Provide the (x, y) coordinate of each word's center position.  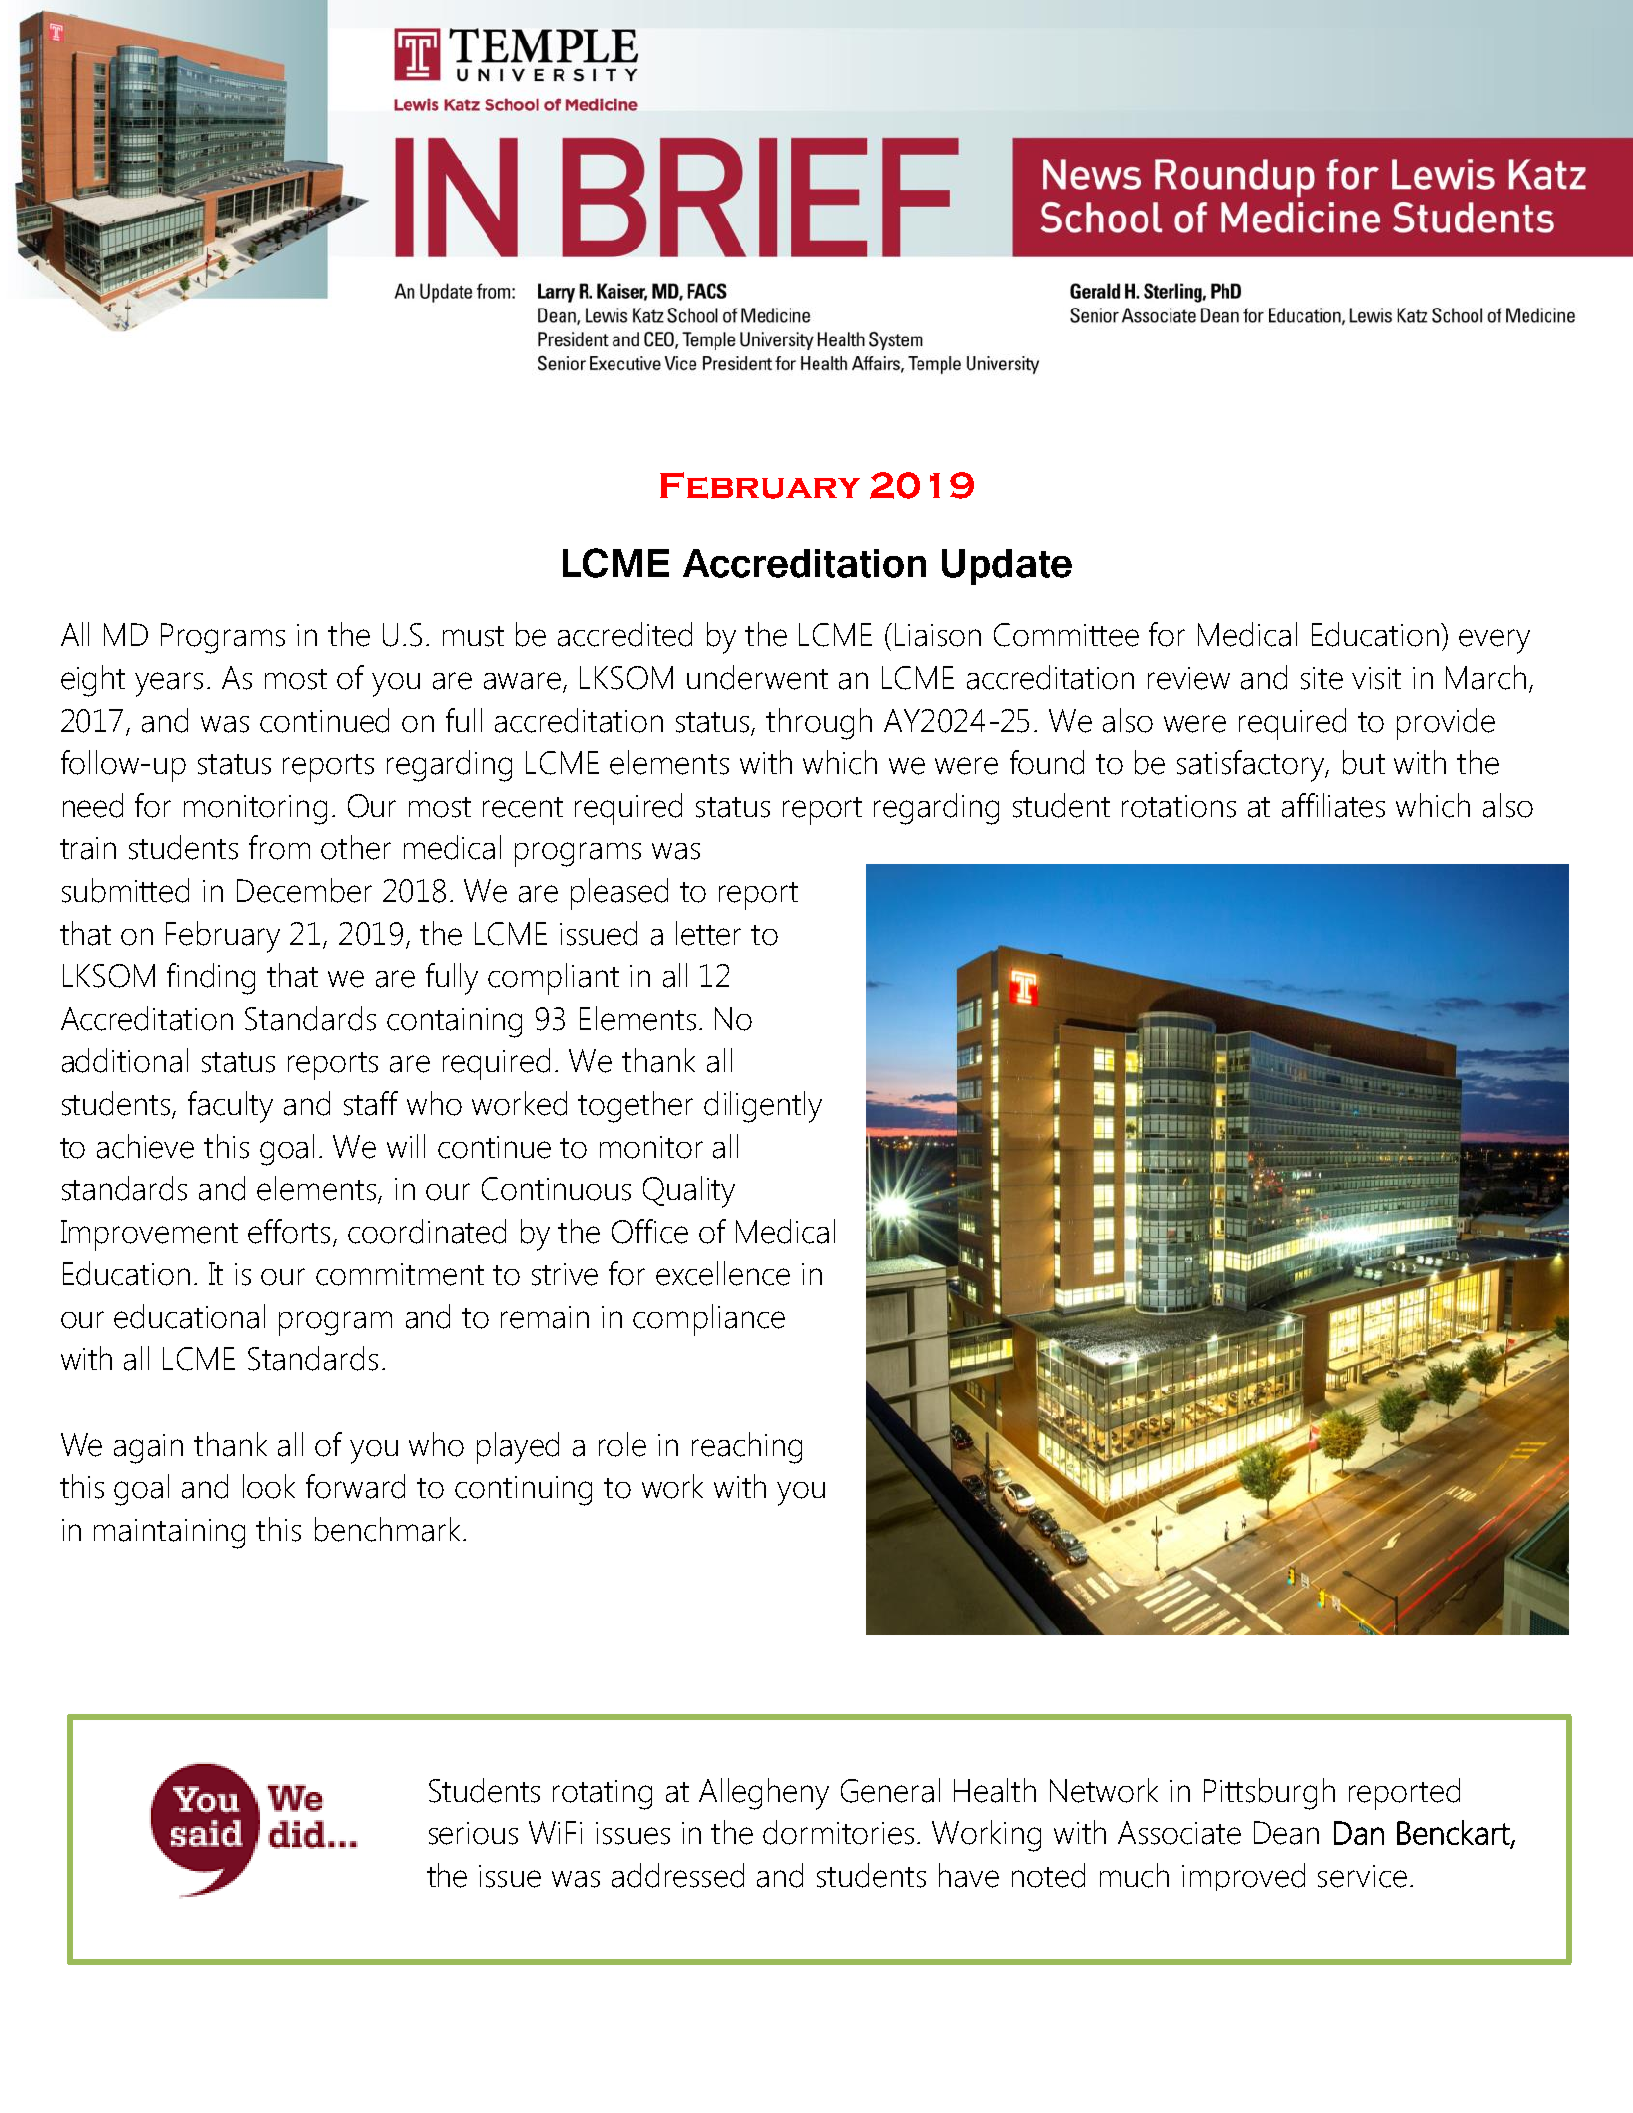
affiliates (1333, 805)
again (148, 1449)
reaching (747, 1448)
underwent (757, 677)
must (473, 636)
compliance (709, 1320)
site (1322, 678)
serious (473, 1833)
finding (211, 979)
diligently (763, 1107)
